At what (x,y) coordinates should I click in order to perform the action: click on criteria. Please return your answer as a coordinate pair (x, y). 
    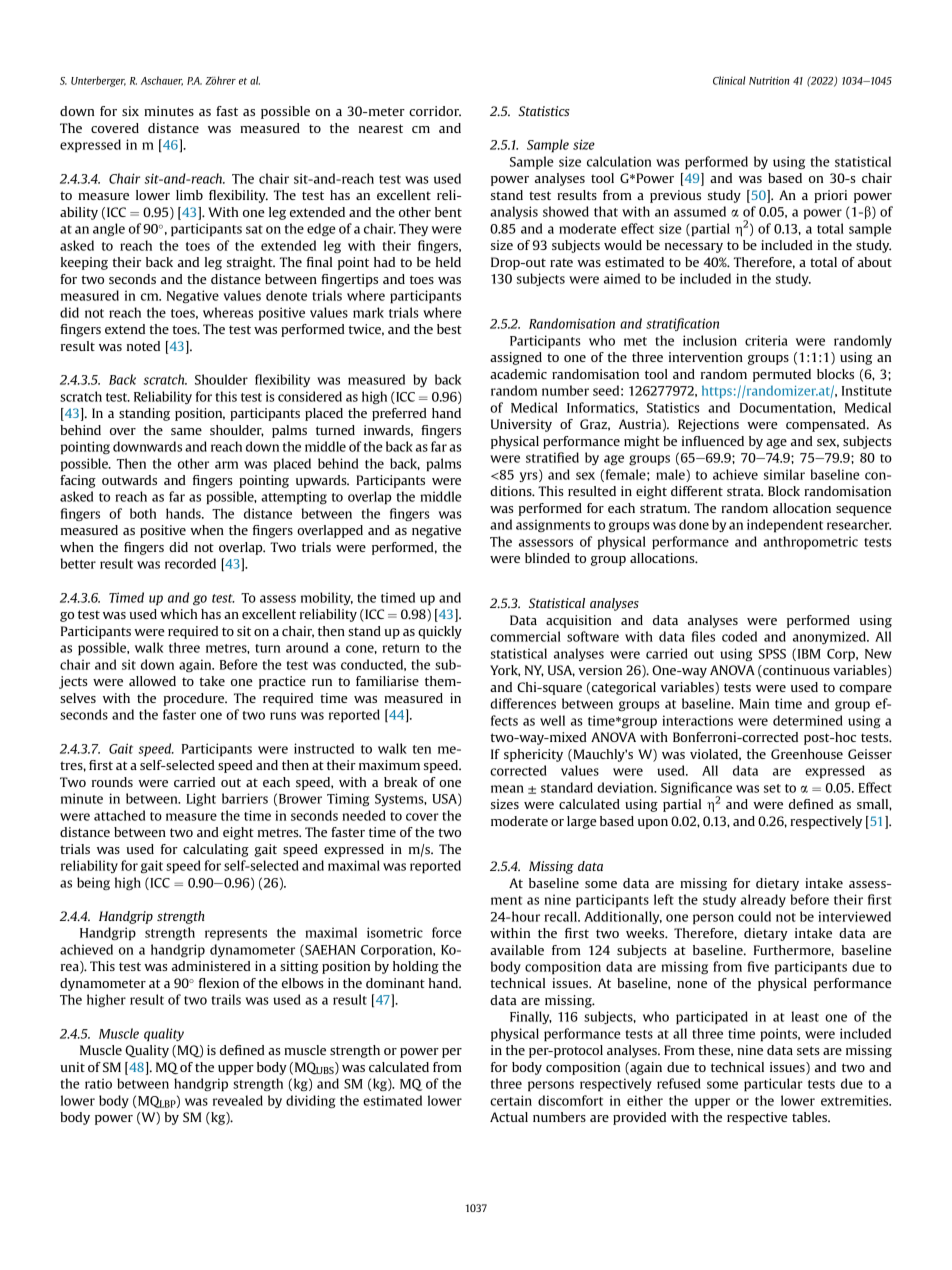
    Looking at the image, I should click on (766, 340).
